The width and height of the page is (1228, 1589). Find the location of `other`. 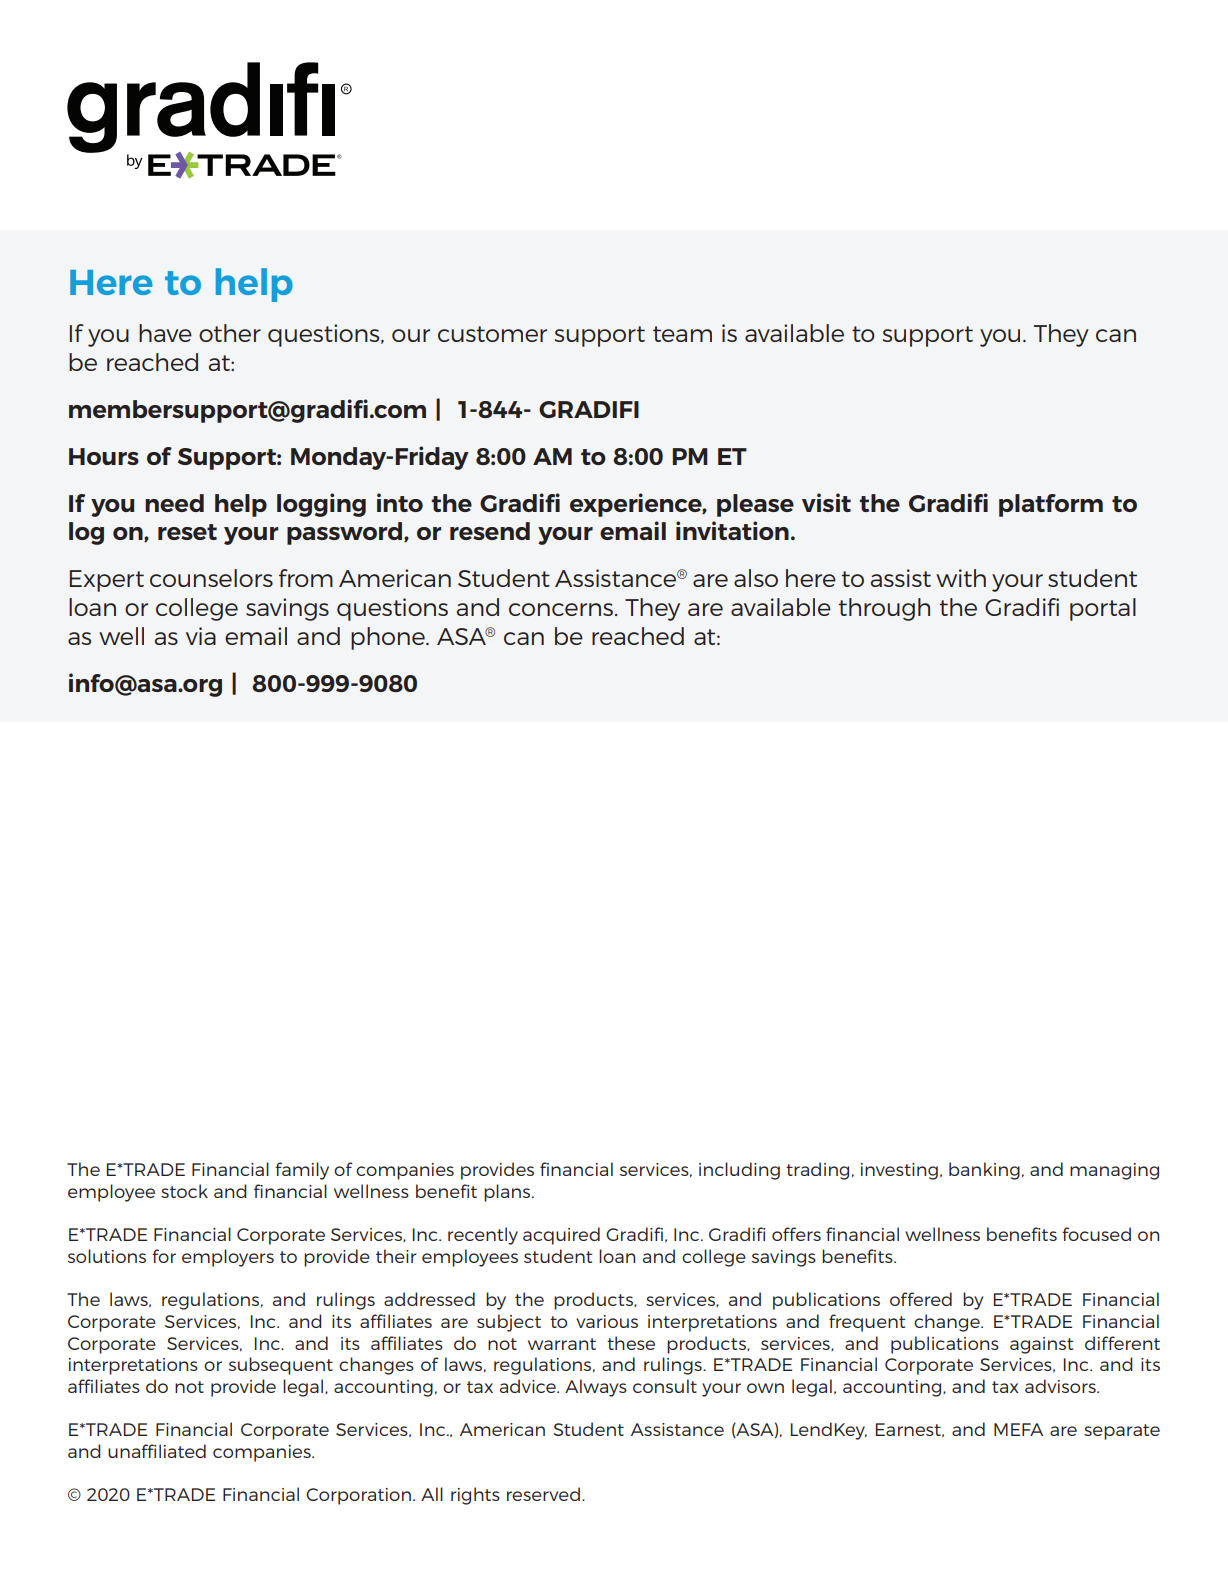

other is located at coordinates (230, 333).
